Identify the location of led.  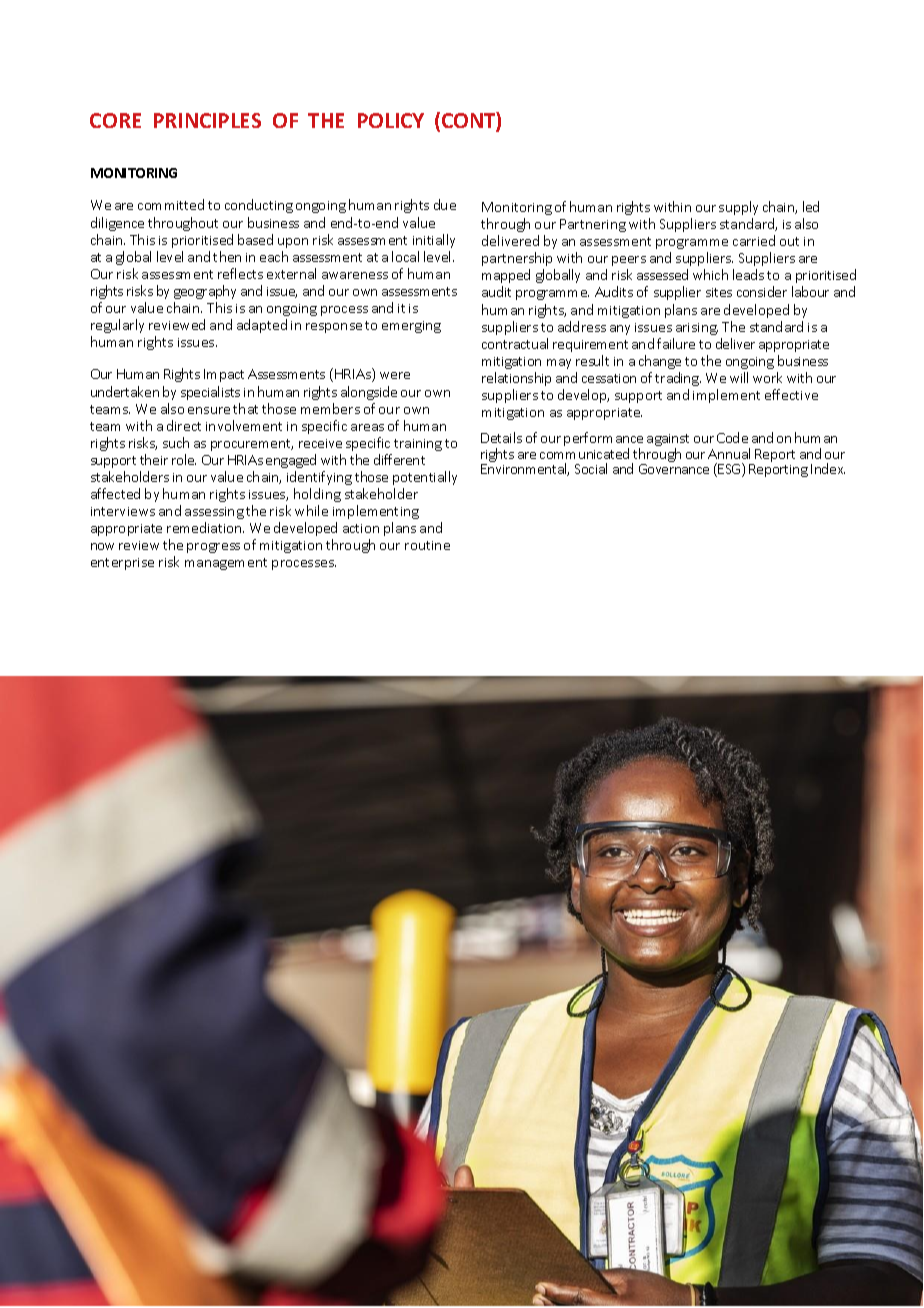
(811, 206).
